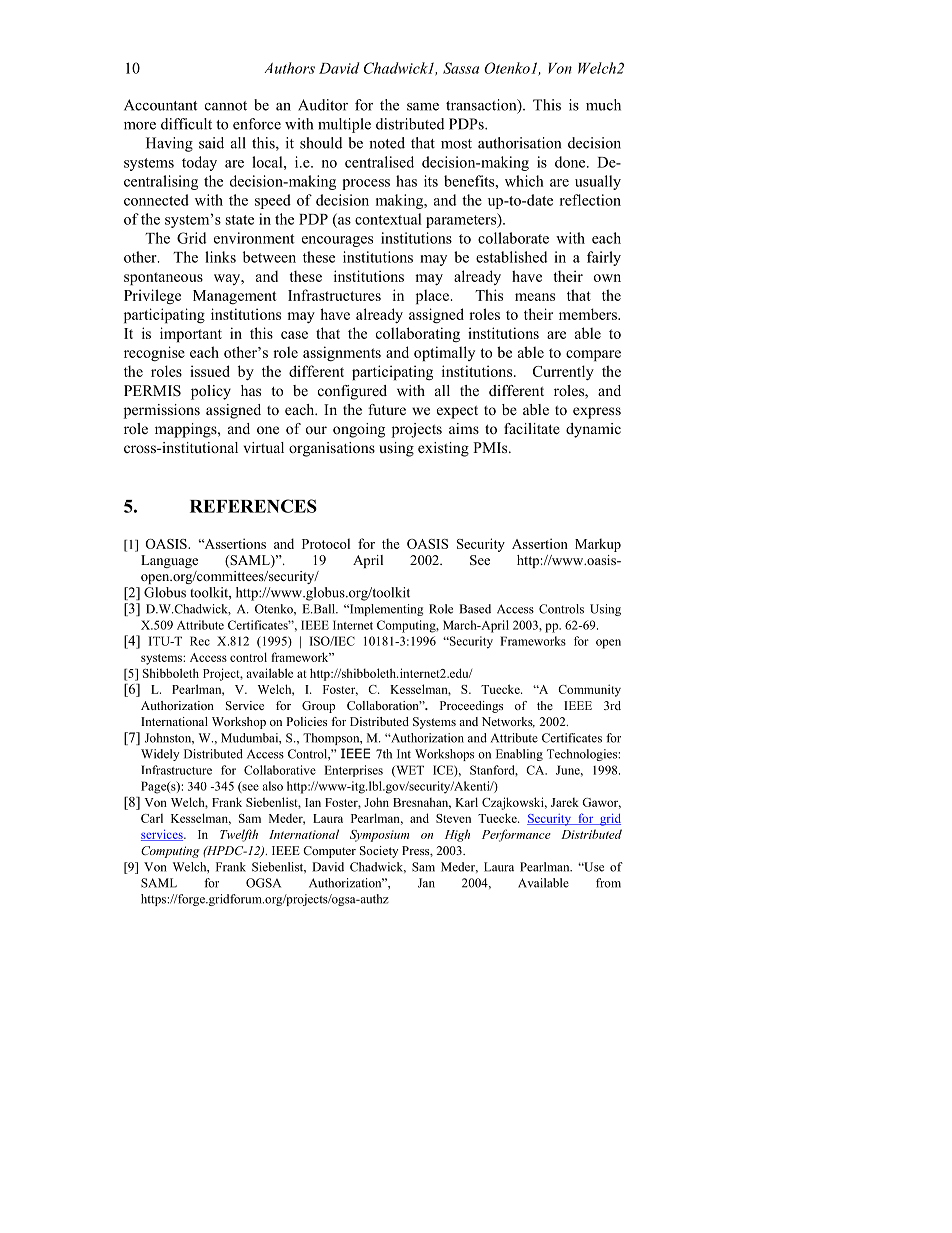 This screenshot has width=952, height=1233. Describe the element at coordinates (342, 353) in the screenshot. I see `assignments` at that location.
